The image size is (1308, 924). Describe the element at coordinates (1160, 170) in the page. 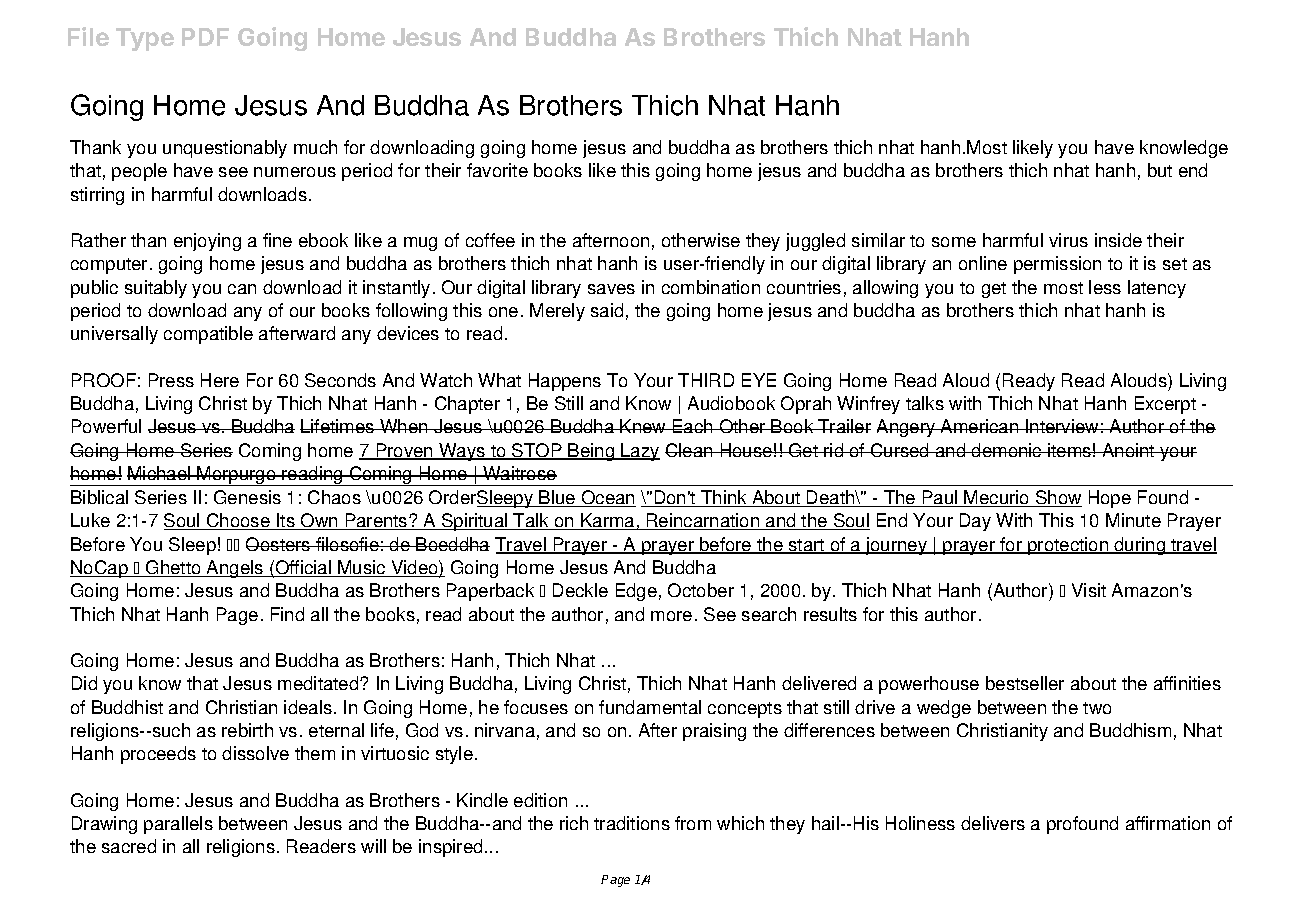

I see `but` at that location.
